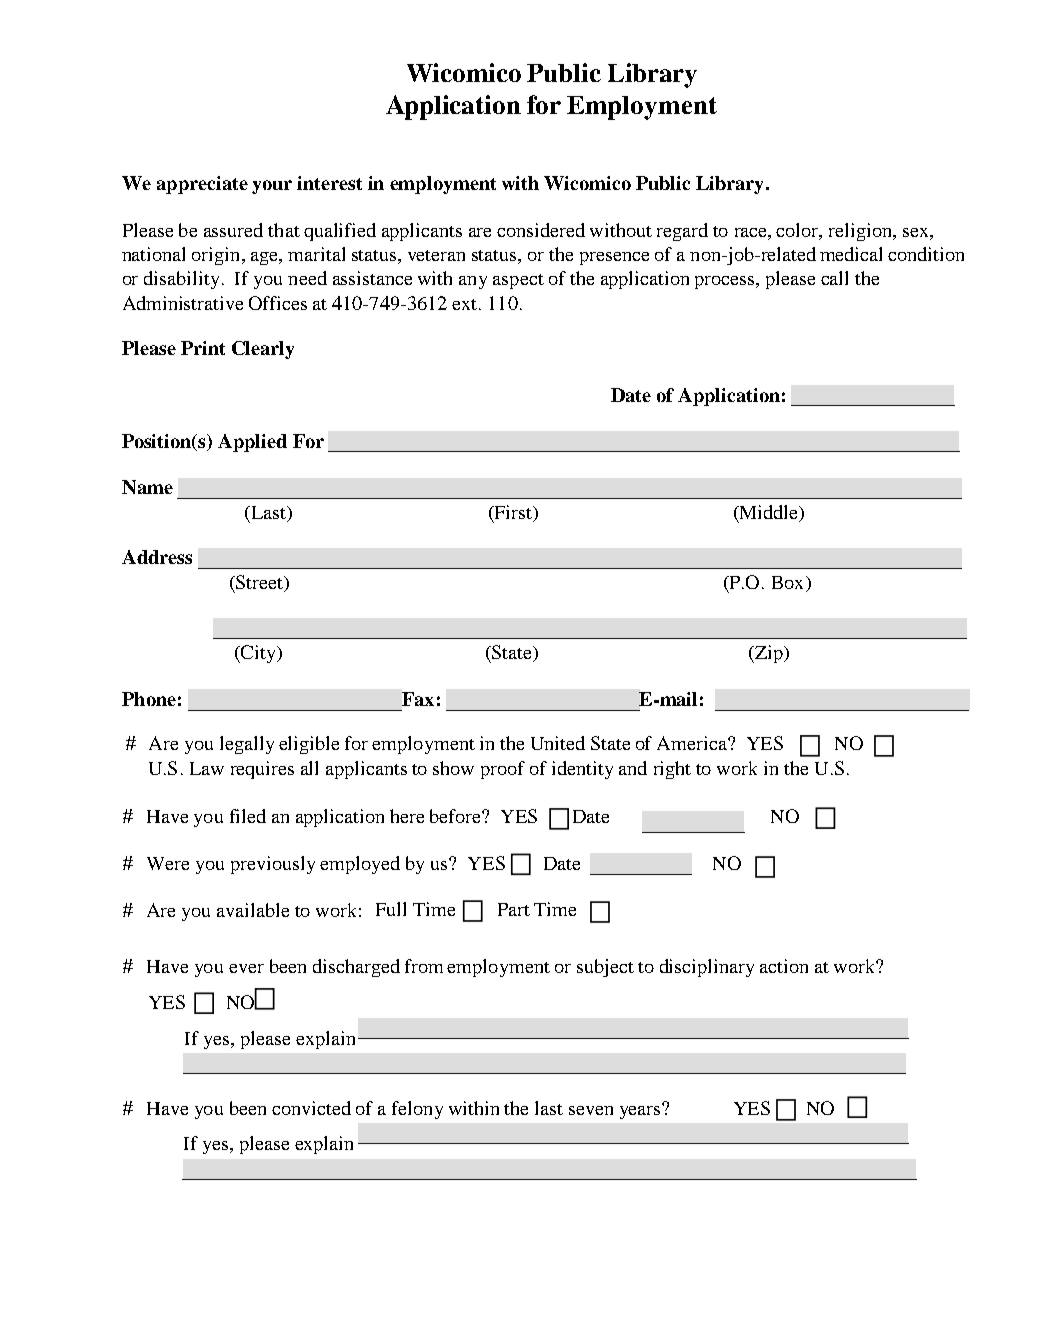  Describe the element at coordinates (541, 230) in the page. I see `considered` at that location.
